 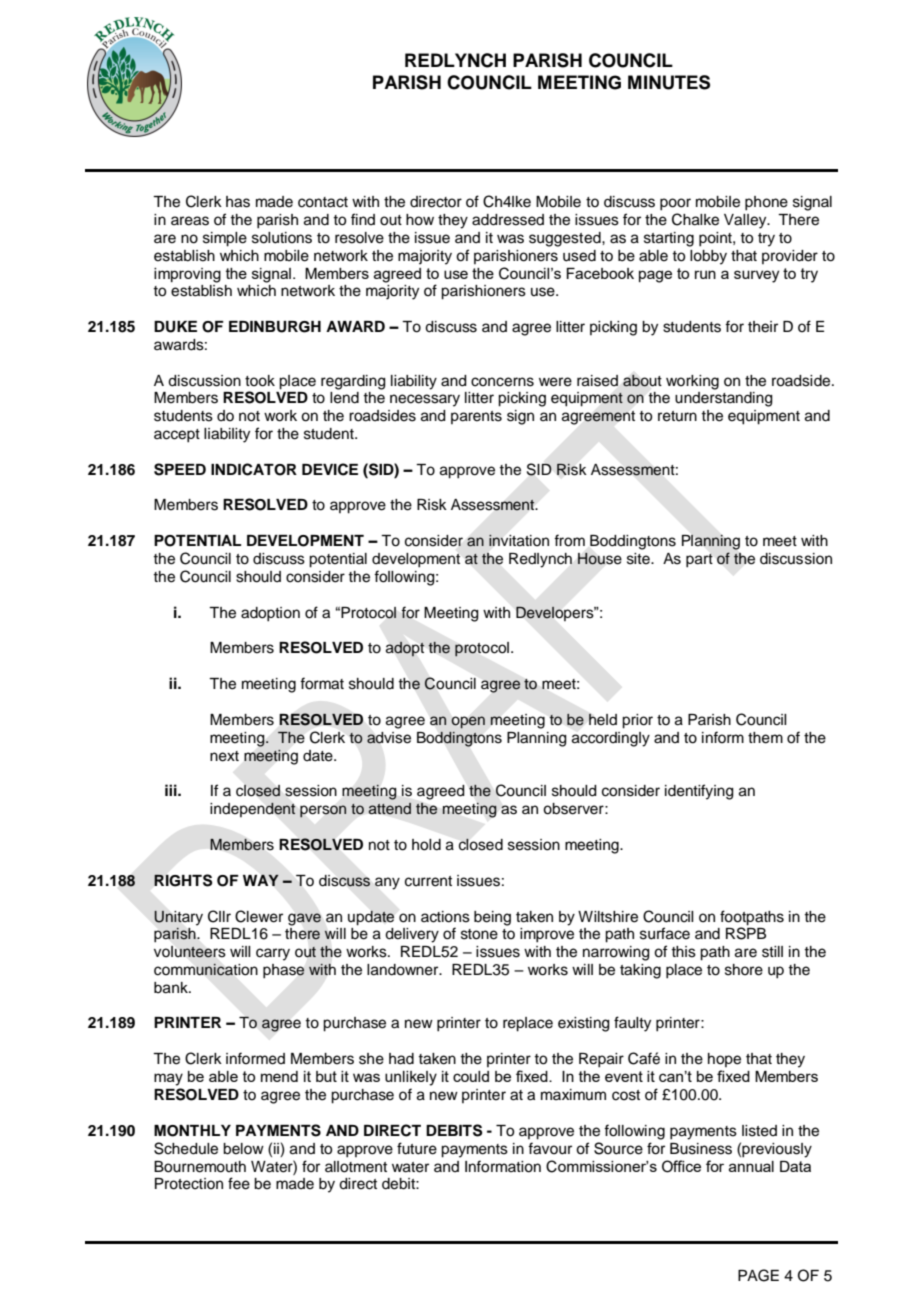 What do you see at coordinates (243, 1149) in the screenshot?
I see `below` at bounding box center [243, 1149].
